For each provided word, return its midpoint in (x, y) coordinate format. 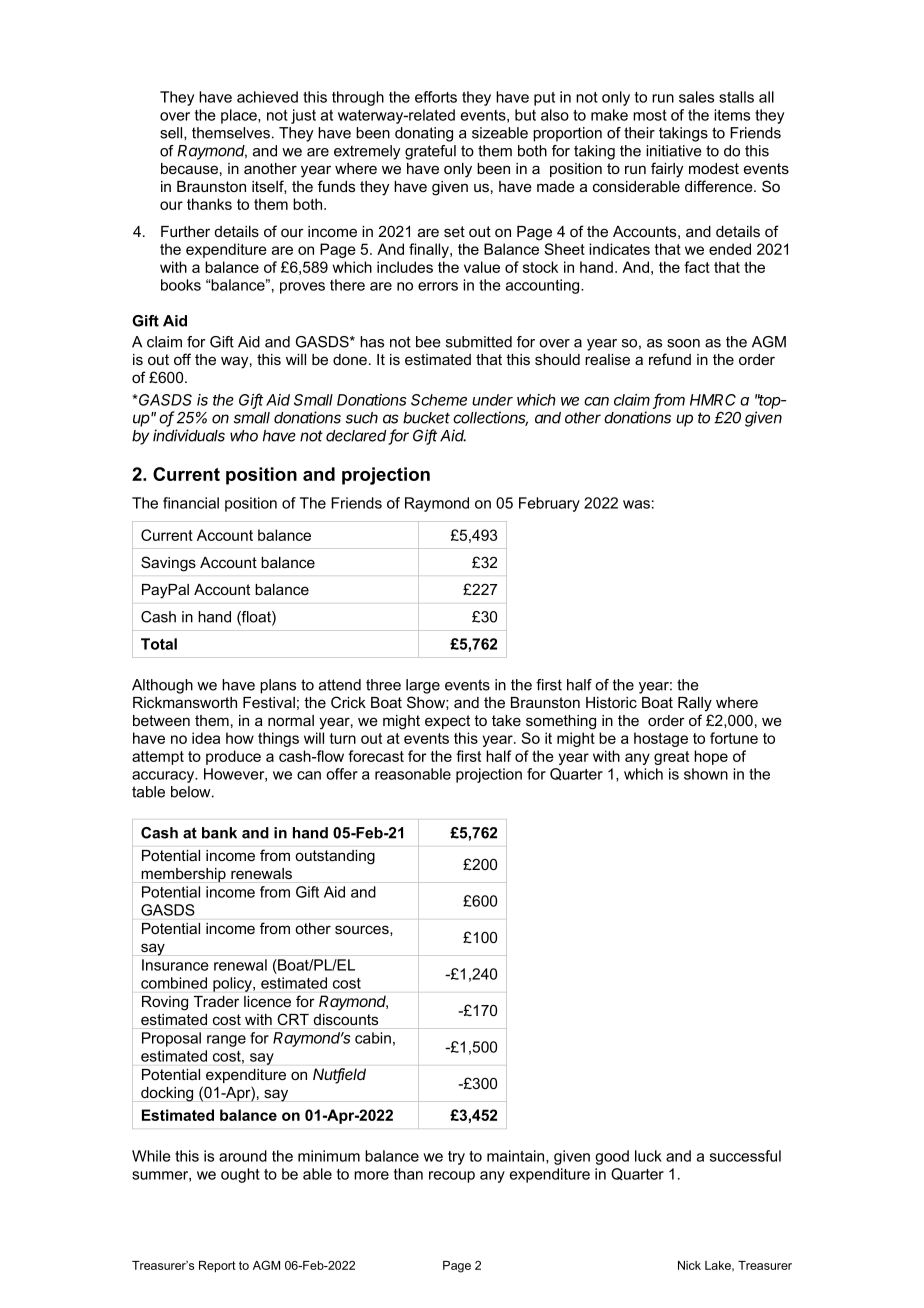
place (240, 116)
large (423, 686)
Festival (269, 702)
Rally (695, 704)
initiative (674, 151)
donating (424, 134)
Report (217, 1267)
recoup (452, 1177)
